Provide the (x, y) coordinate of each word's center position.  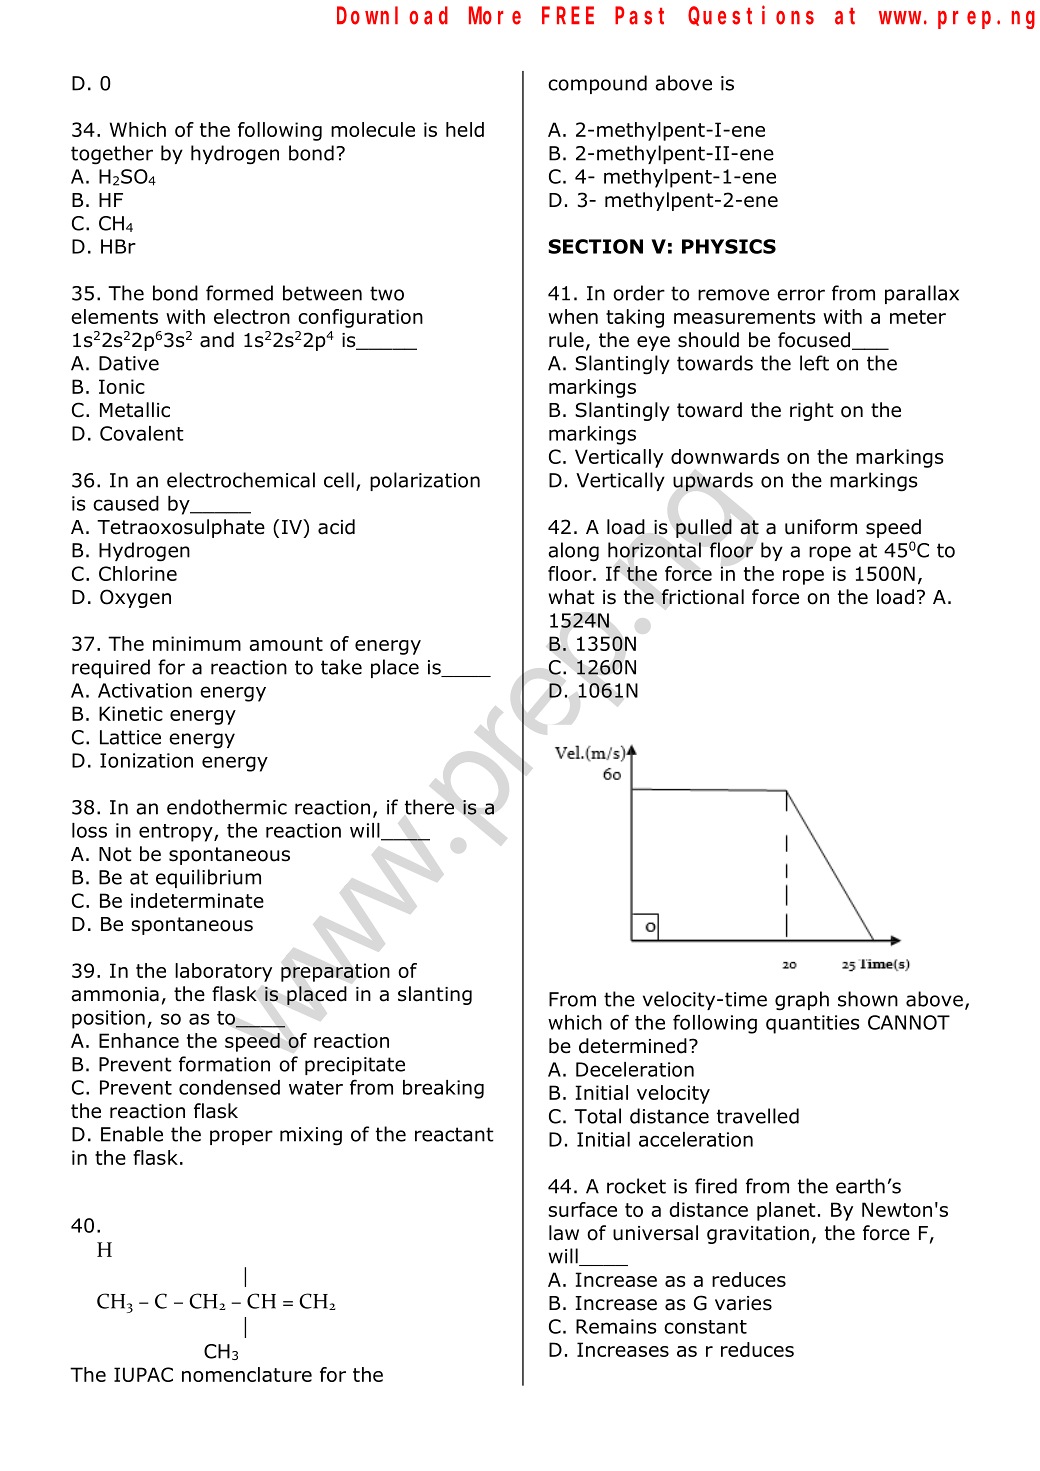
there (429, 807)
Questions (751, 16)
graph (802, 1001)
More (495, 16)
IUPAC (143, 1374)
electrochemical (241, 480)
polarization (425, 481)
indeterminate (197, 900)
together (112, 155)
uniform (821, 527)
